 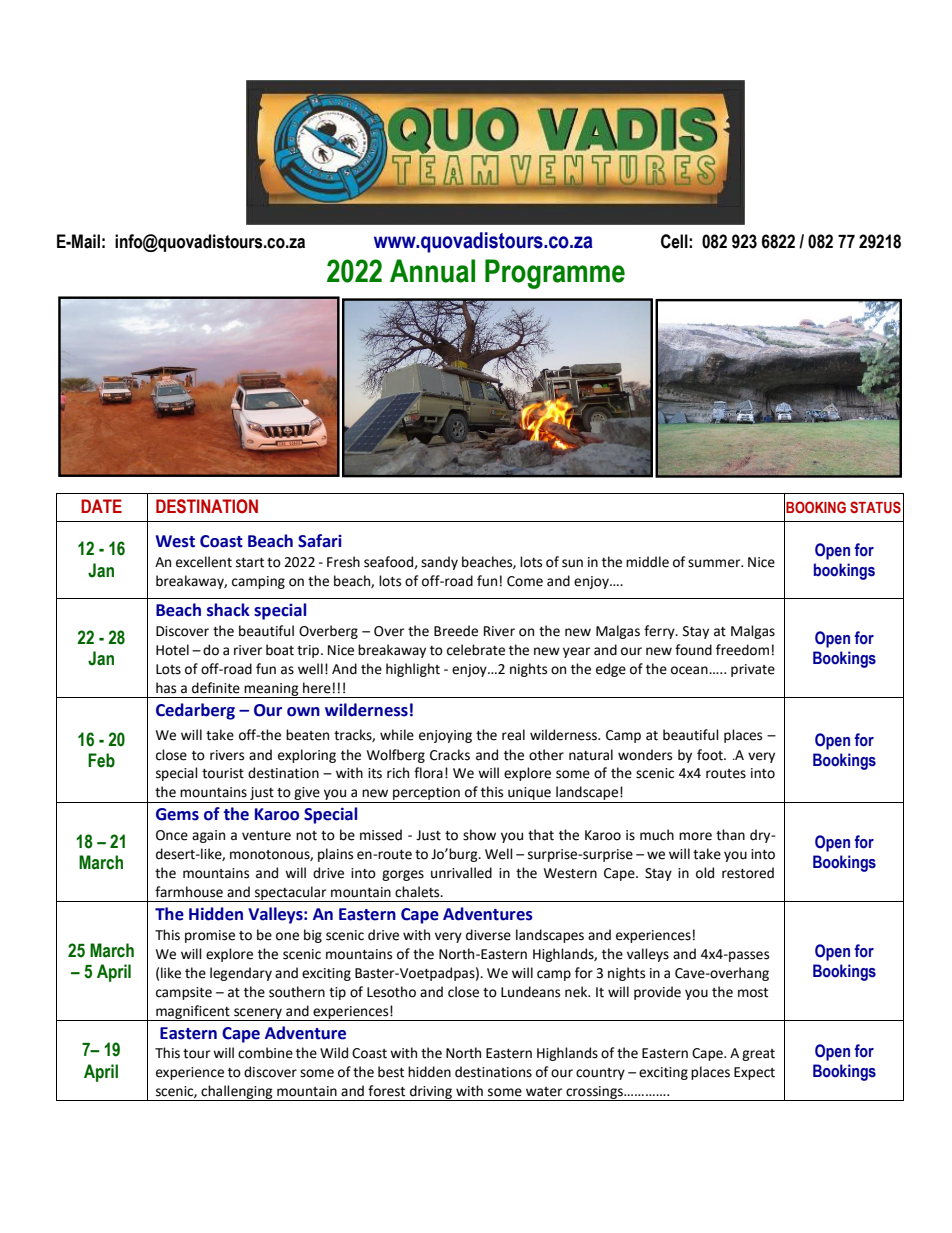 What do you see at coordinates (177, 814) in the image?
I see `Gems` at bounding box center [177, 814].
